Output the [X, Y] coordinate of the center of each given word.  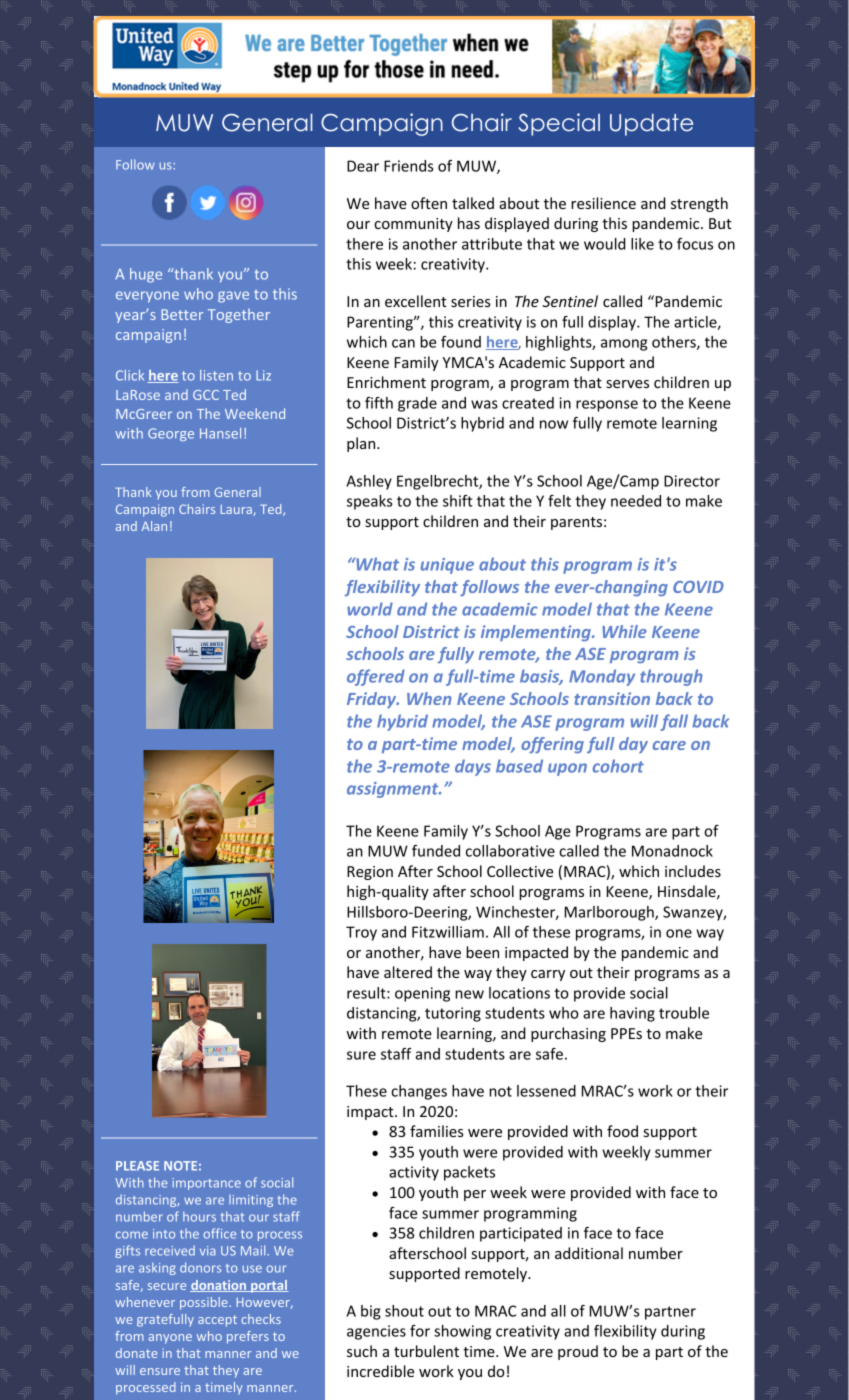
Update [651, 124]
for [420, 1331]
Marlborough [610, 913]
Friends [408, 166]
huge [146, 275]
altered [408, 972]
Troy [361, 933]
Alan [154, 526]
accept [217, 1321]
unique [447, 566]
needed [636, 501]
